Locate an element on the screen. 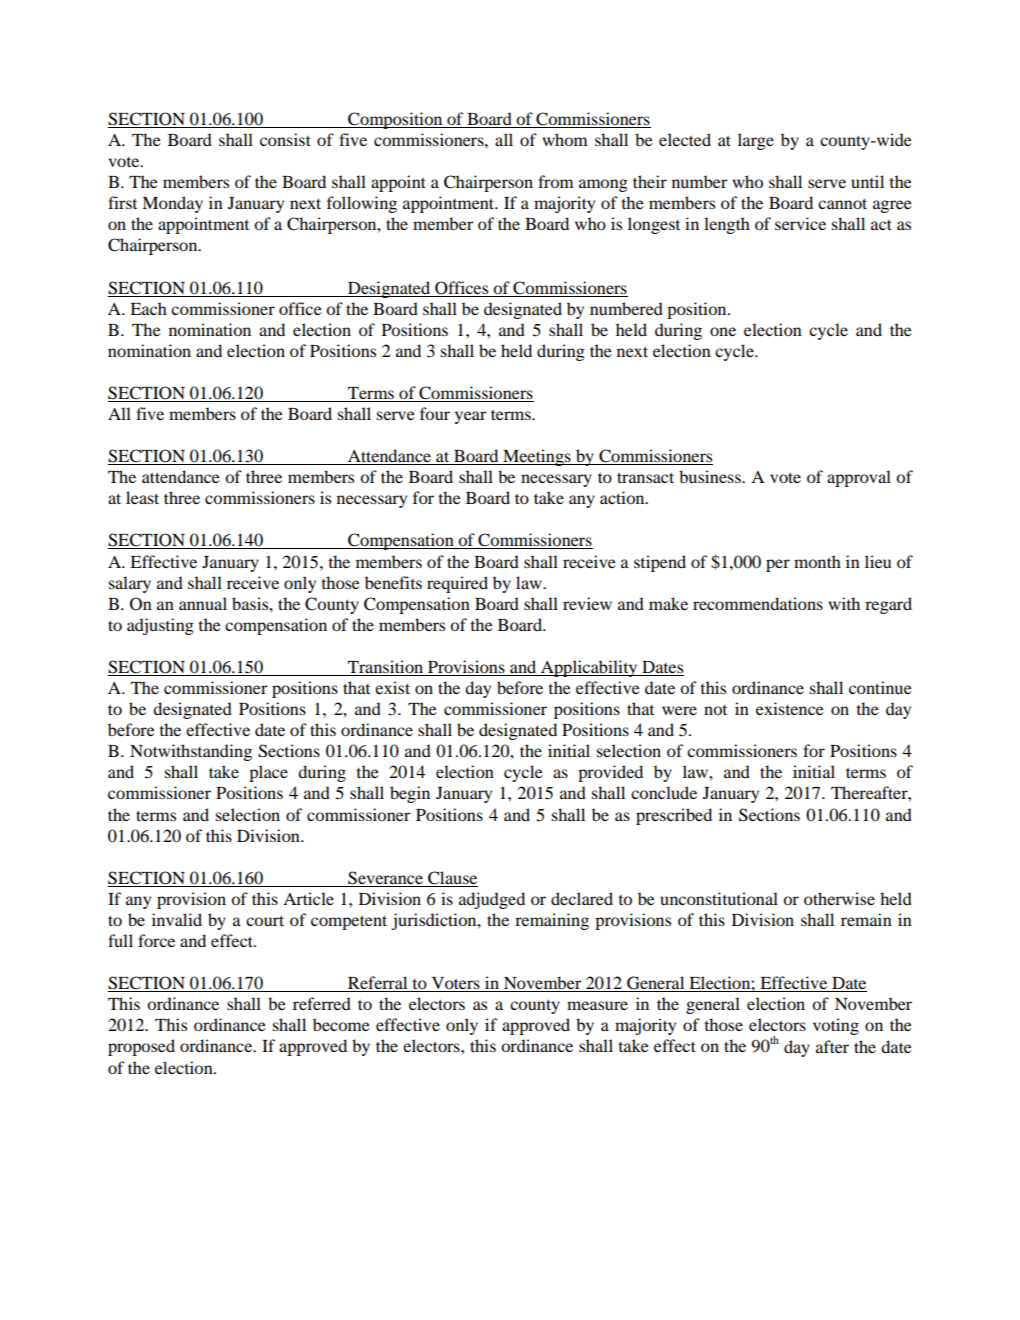 Image resolution: width=1020 pixels, height=1320 pixels. place is located at coordinates (268, 773).
